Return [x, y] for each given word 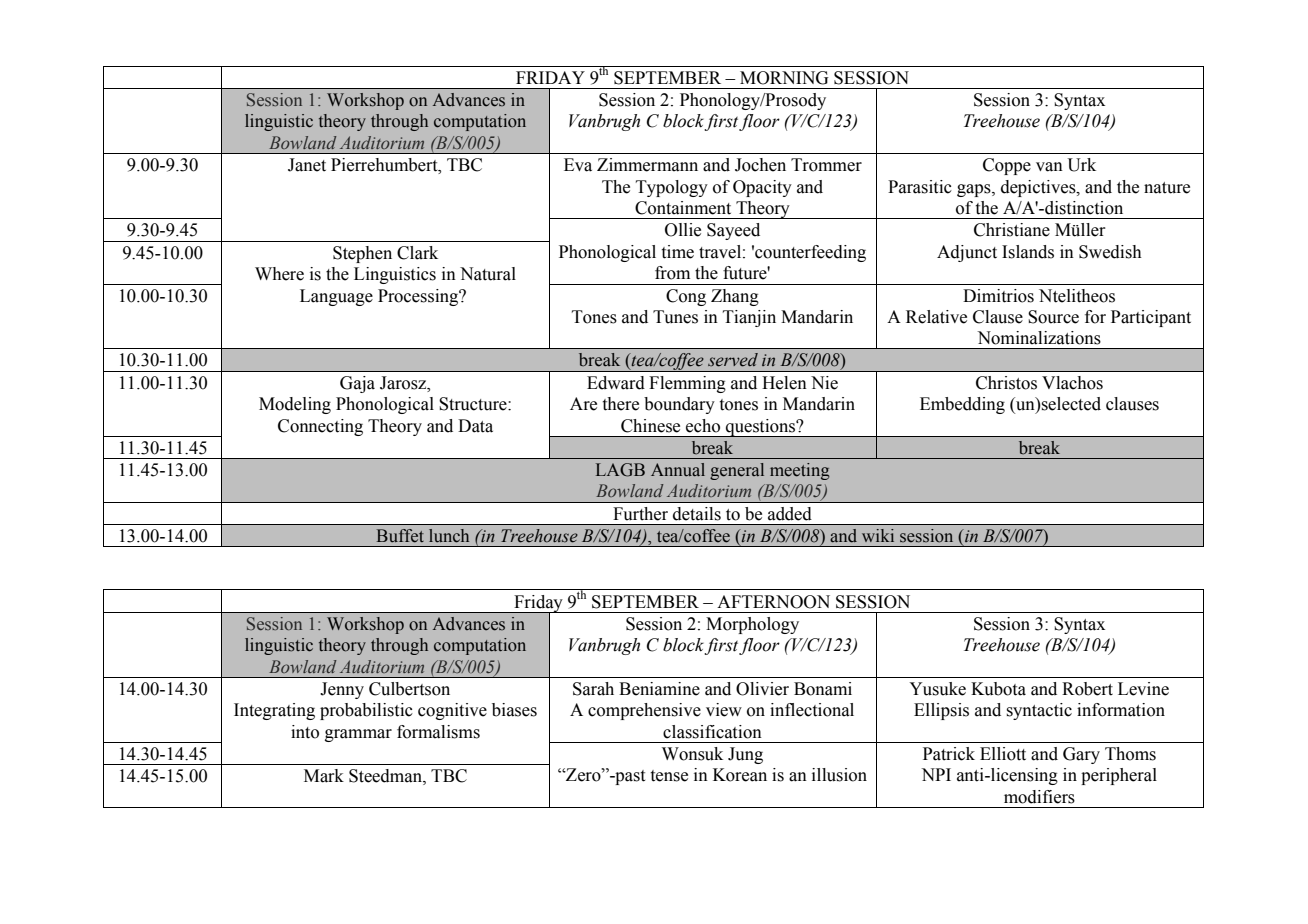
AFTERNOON [773, 602]
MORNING [784, 78]
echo [703, 426]
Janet [307, 165]
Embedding [962, 405]
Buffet [400, 536]
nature [1167, 188]
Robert [1087, 689]
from [672, 273]
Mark [324, 776]
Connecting [320, 427]
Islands [1028, 252]
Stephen [362, 254]
